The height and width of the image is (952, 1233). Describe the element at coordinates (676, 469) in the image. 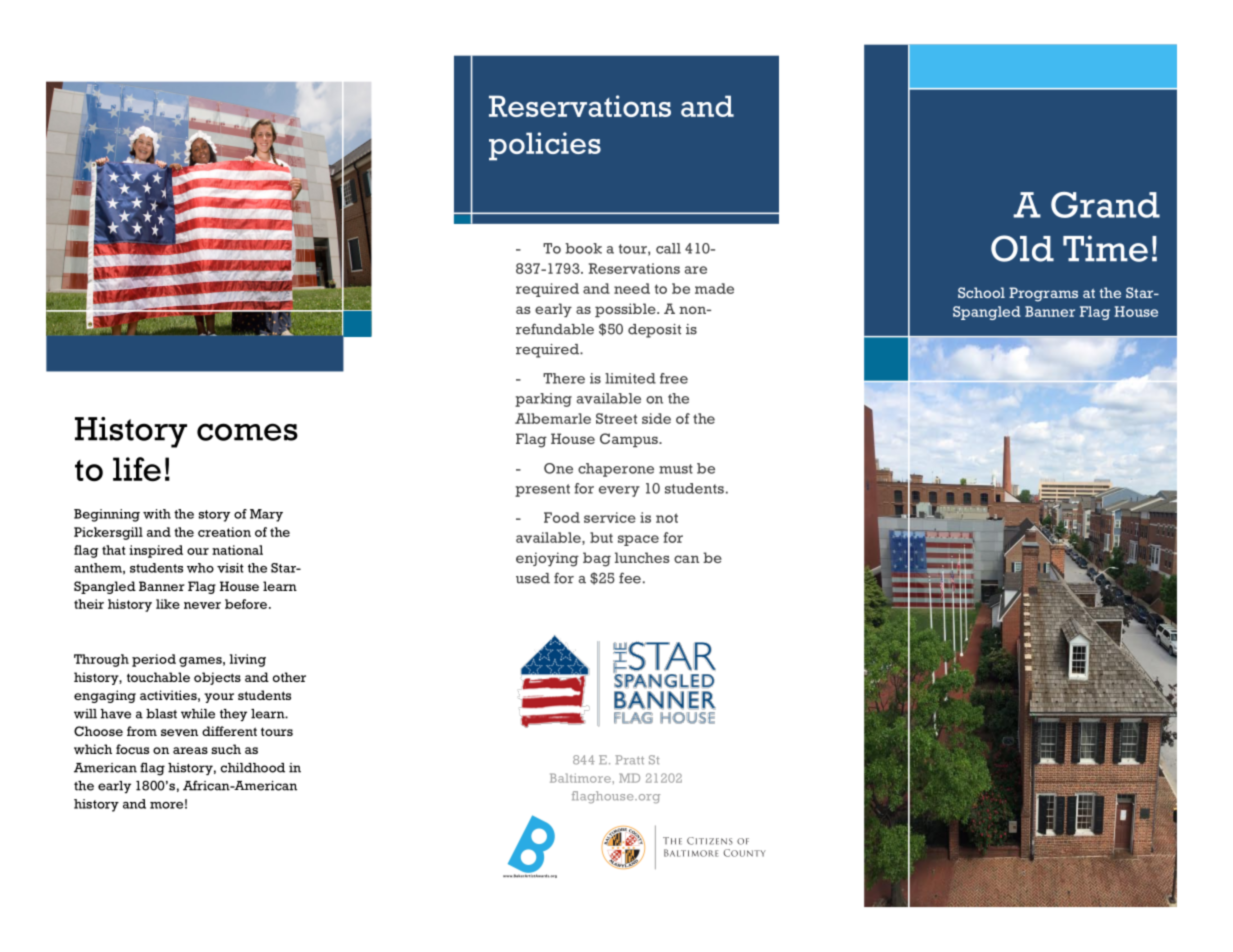

I see `must` at that location.
